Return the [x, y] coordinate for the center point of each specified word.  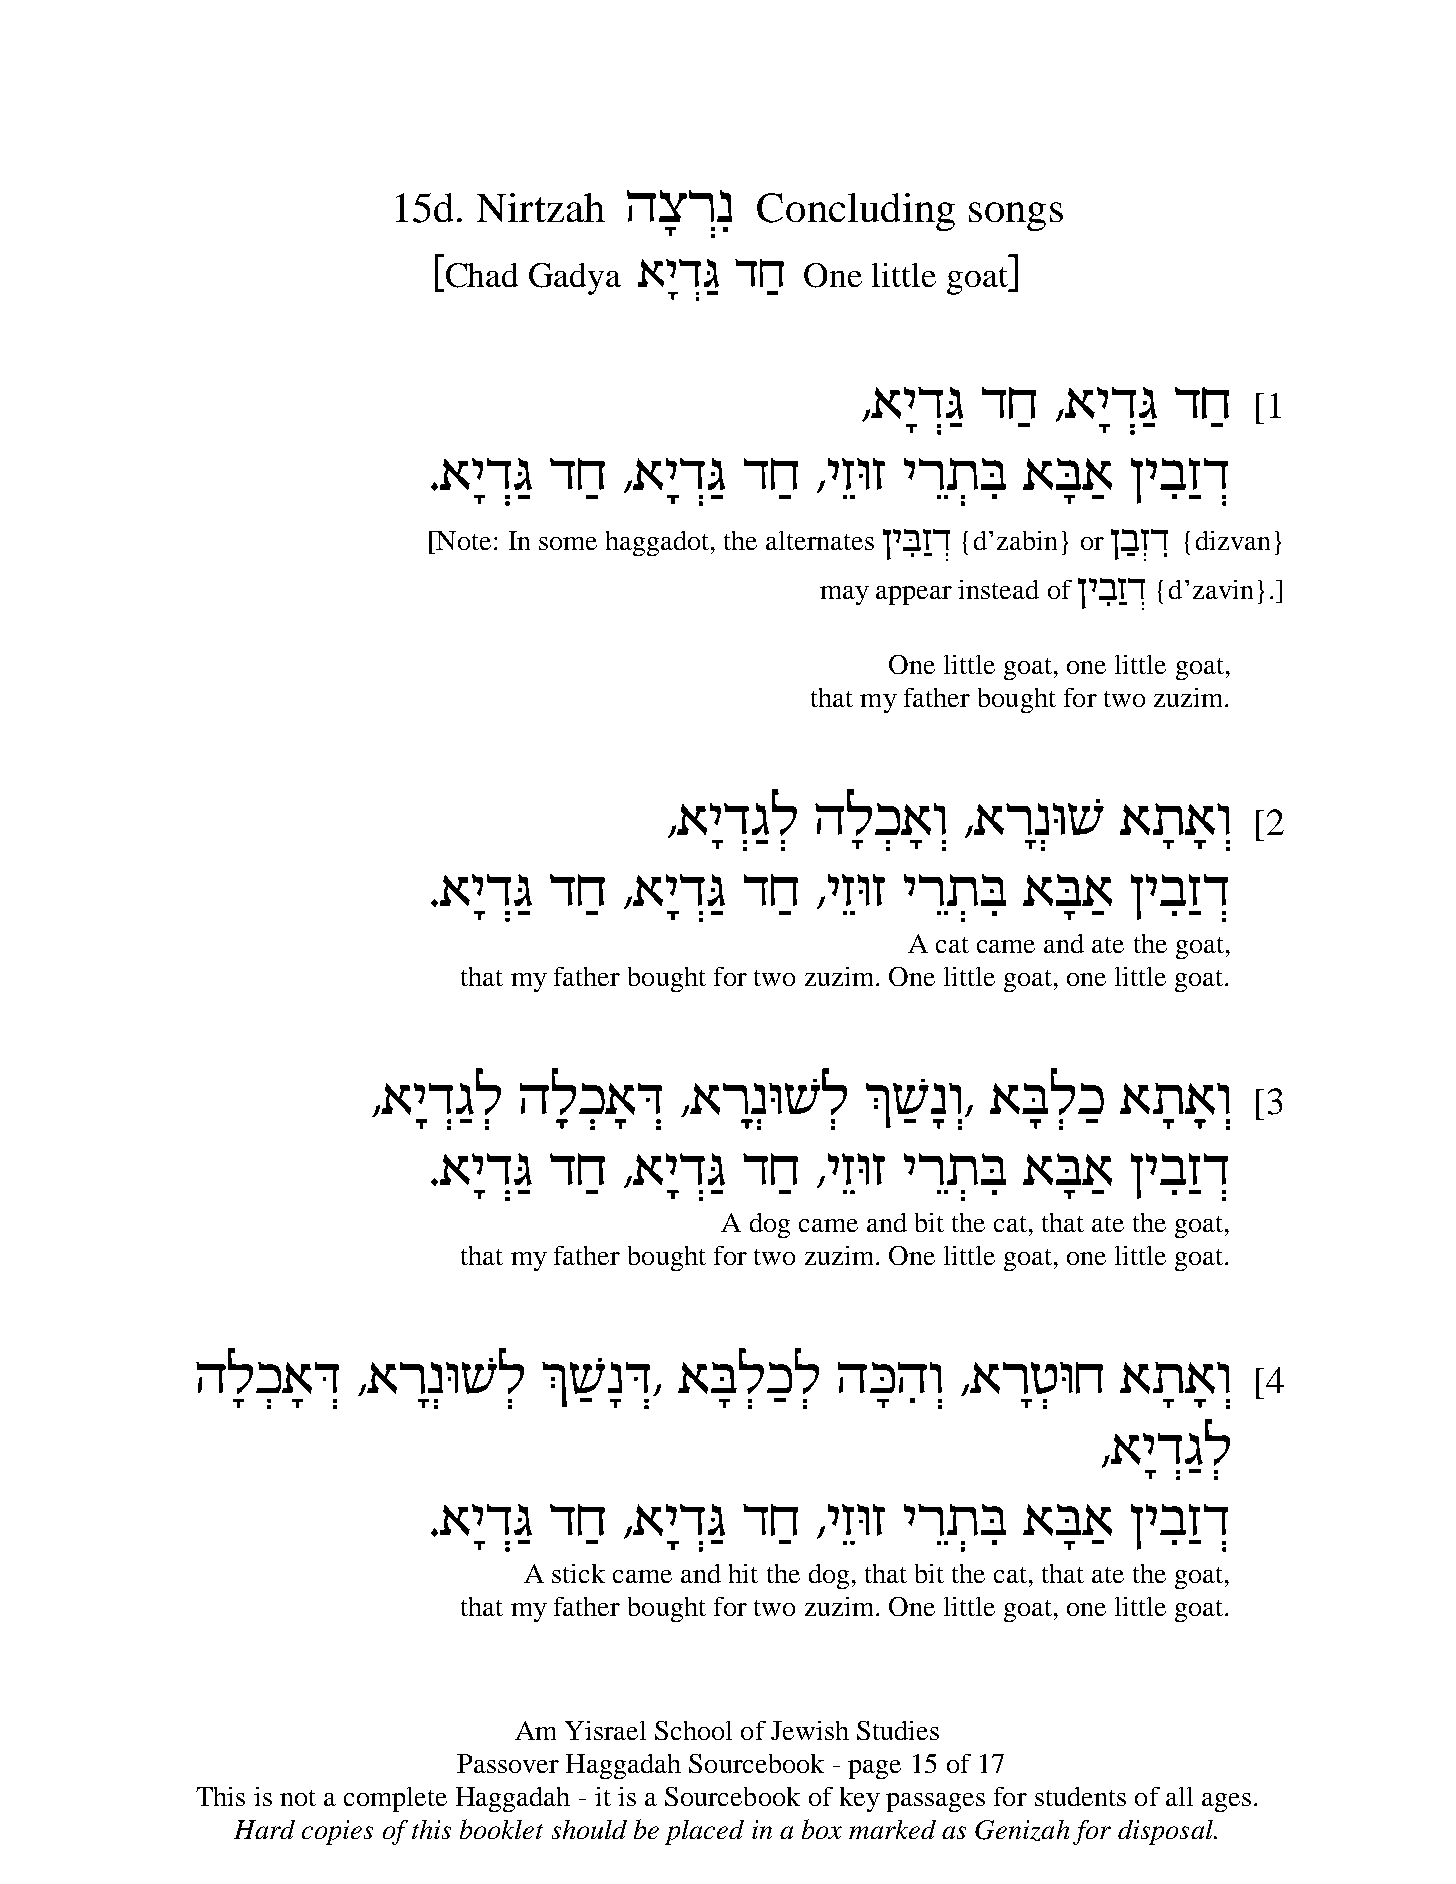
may [844, 595]
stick [578, 1573]
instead [998, 589]
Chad [480, 276]
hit [743, 1573]
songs [1016, 216]
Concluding [856, 212]
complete [395, 1799]
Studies [898, 1730]
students [1080, 1796]
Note [463, 540]
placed [704, 1832]
